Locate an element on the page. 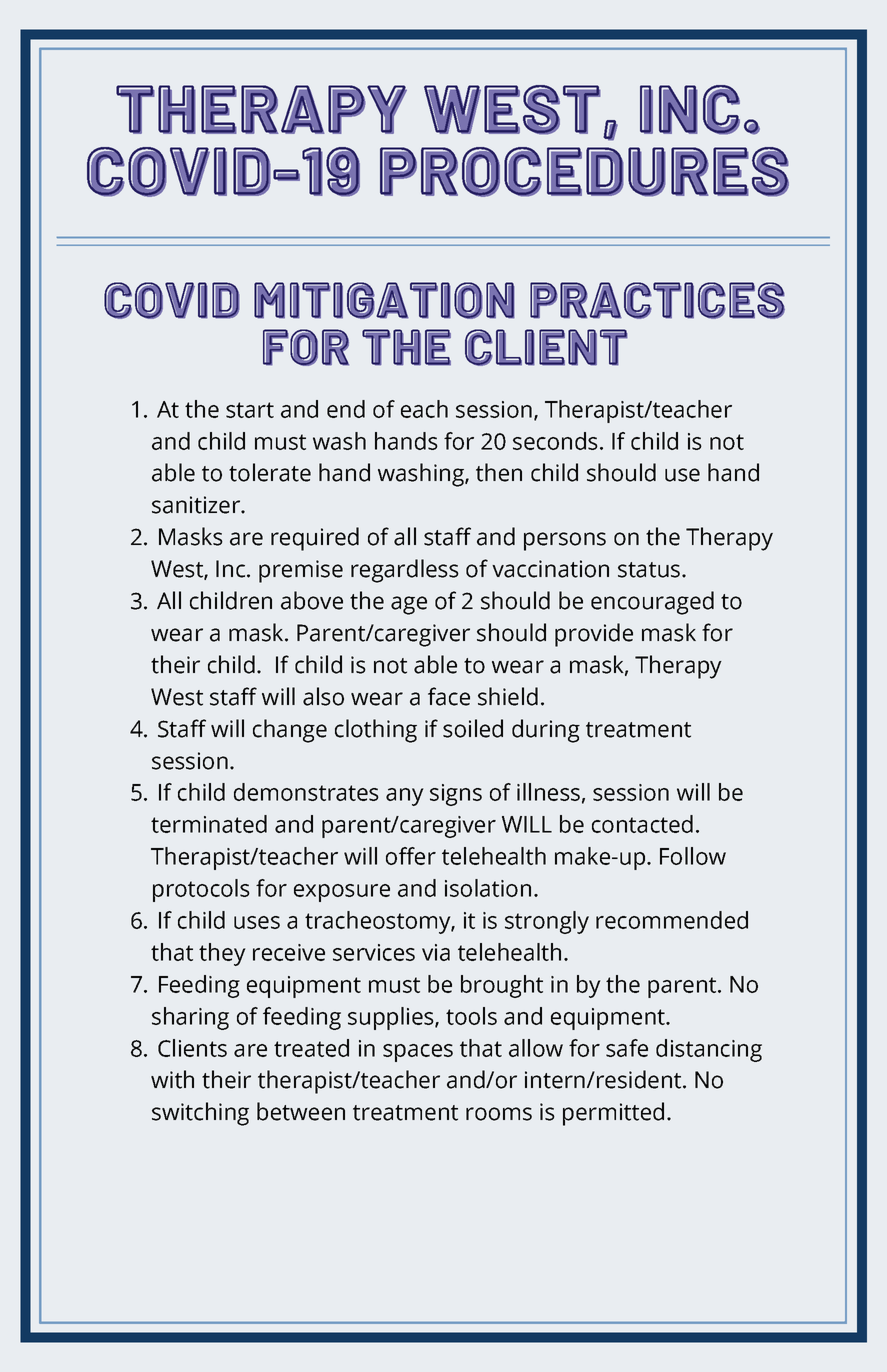  permitted is located at coordinates (613, 1114).
